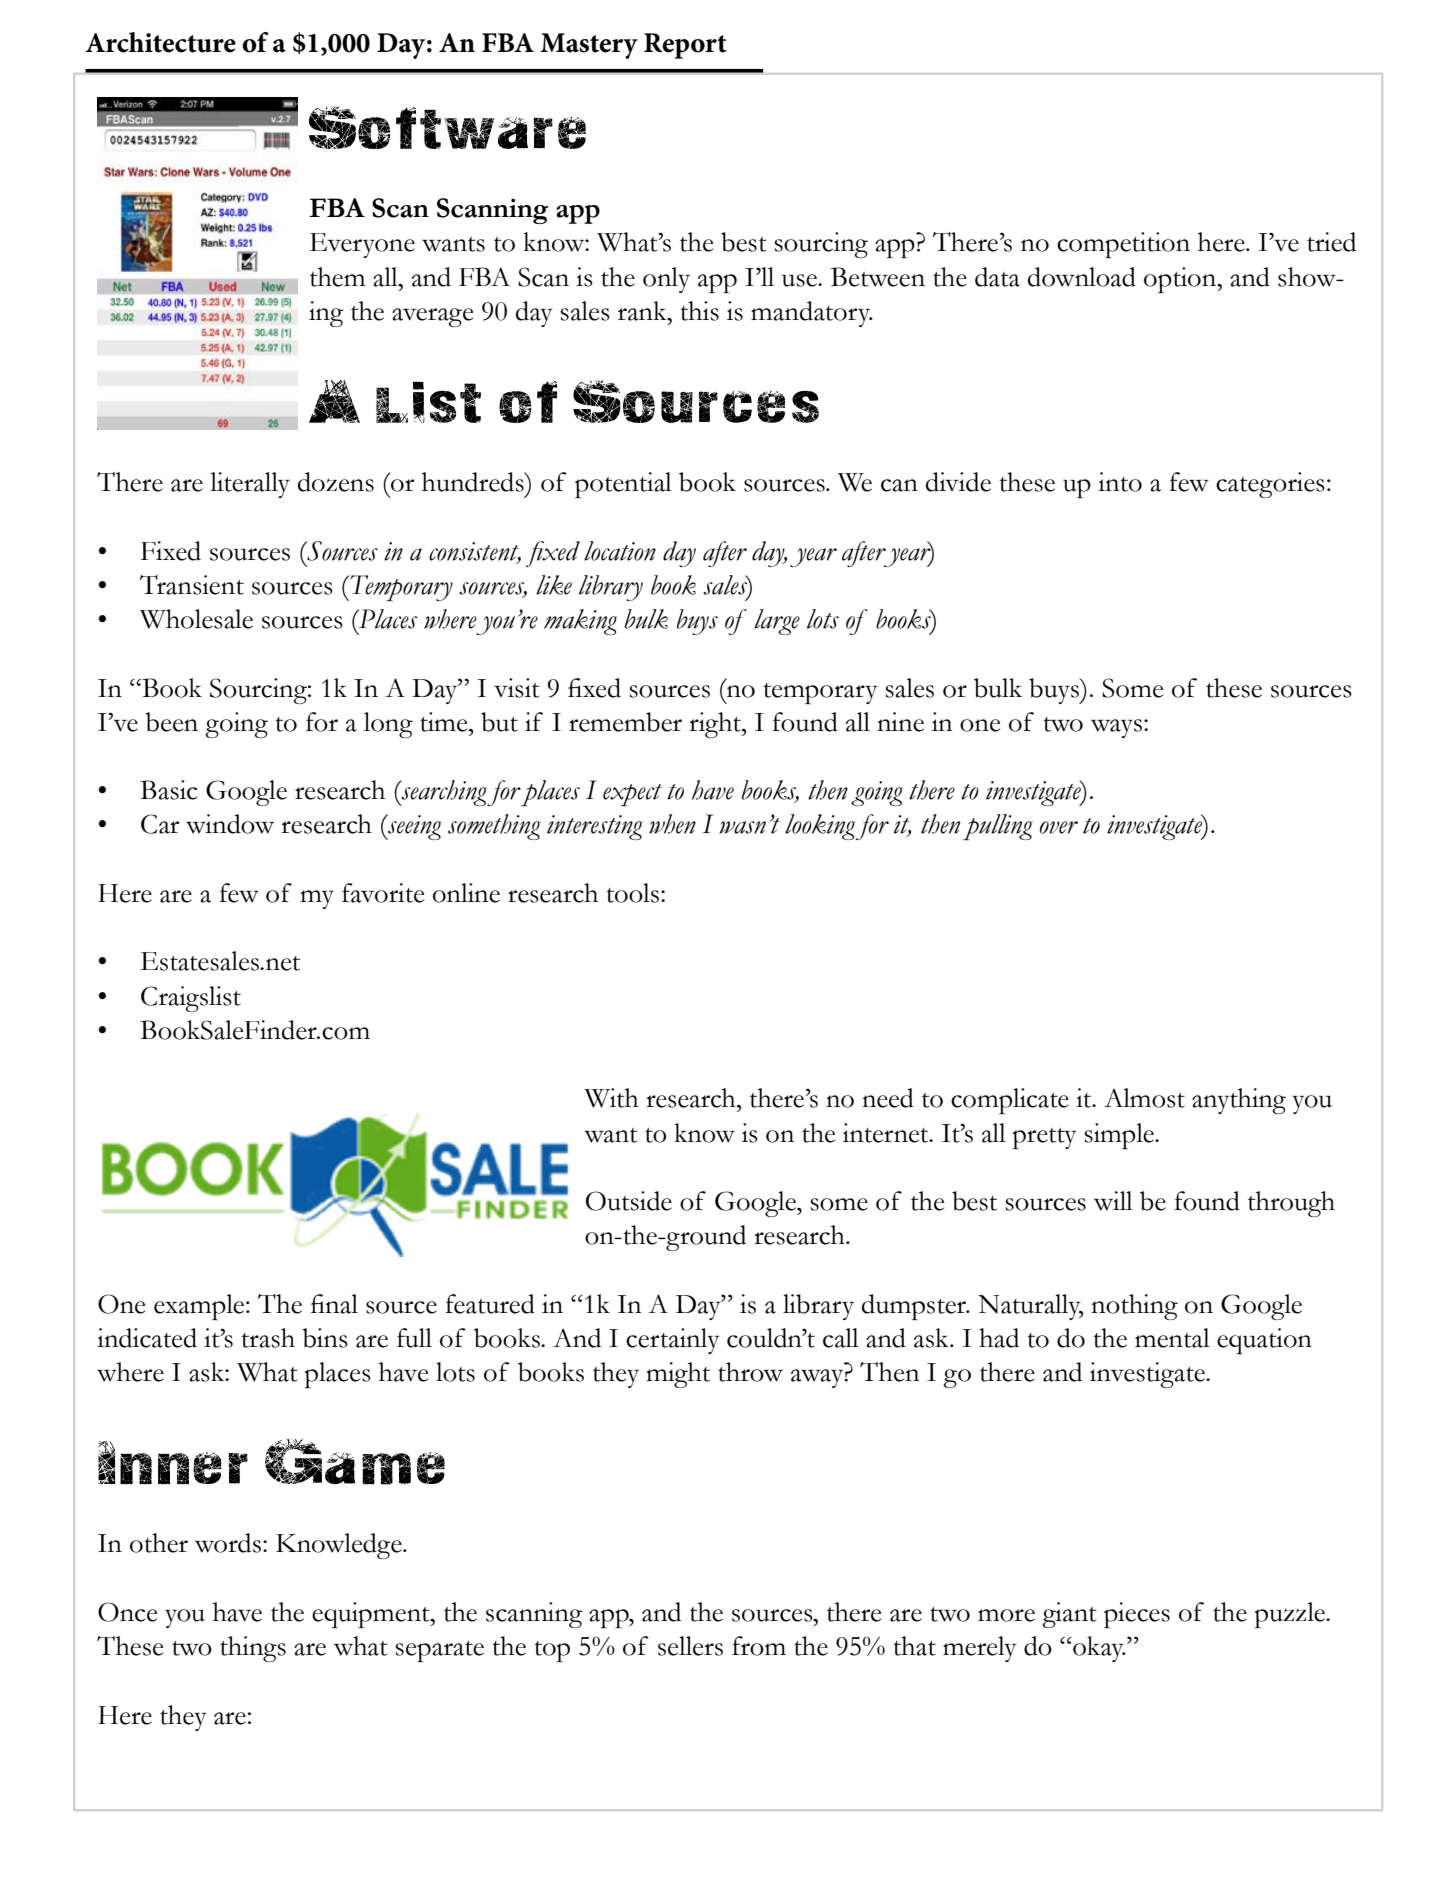 Image resolution: width=1455 pixels, height=1883 pixels. I want to click on remember, so click(625, 722).
